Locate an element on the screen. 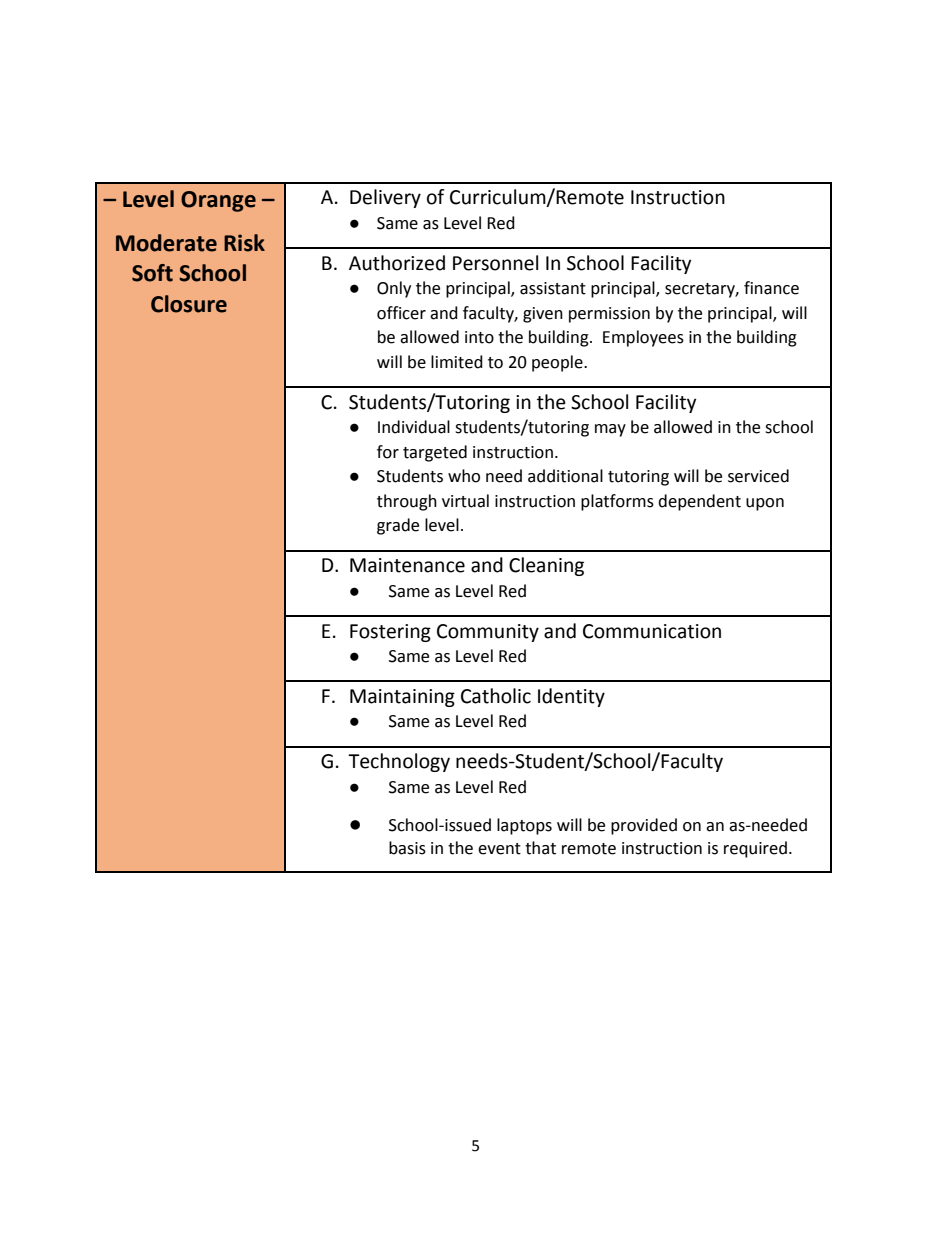 Image resolution: width=952 pixels, height=1233 pixels. Closure is located at coordinates (189, 304).
